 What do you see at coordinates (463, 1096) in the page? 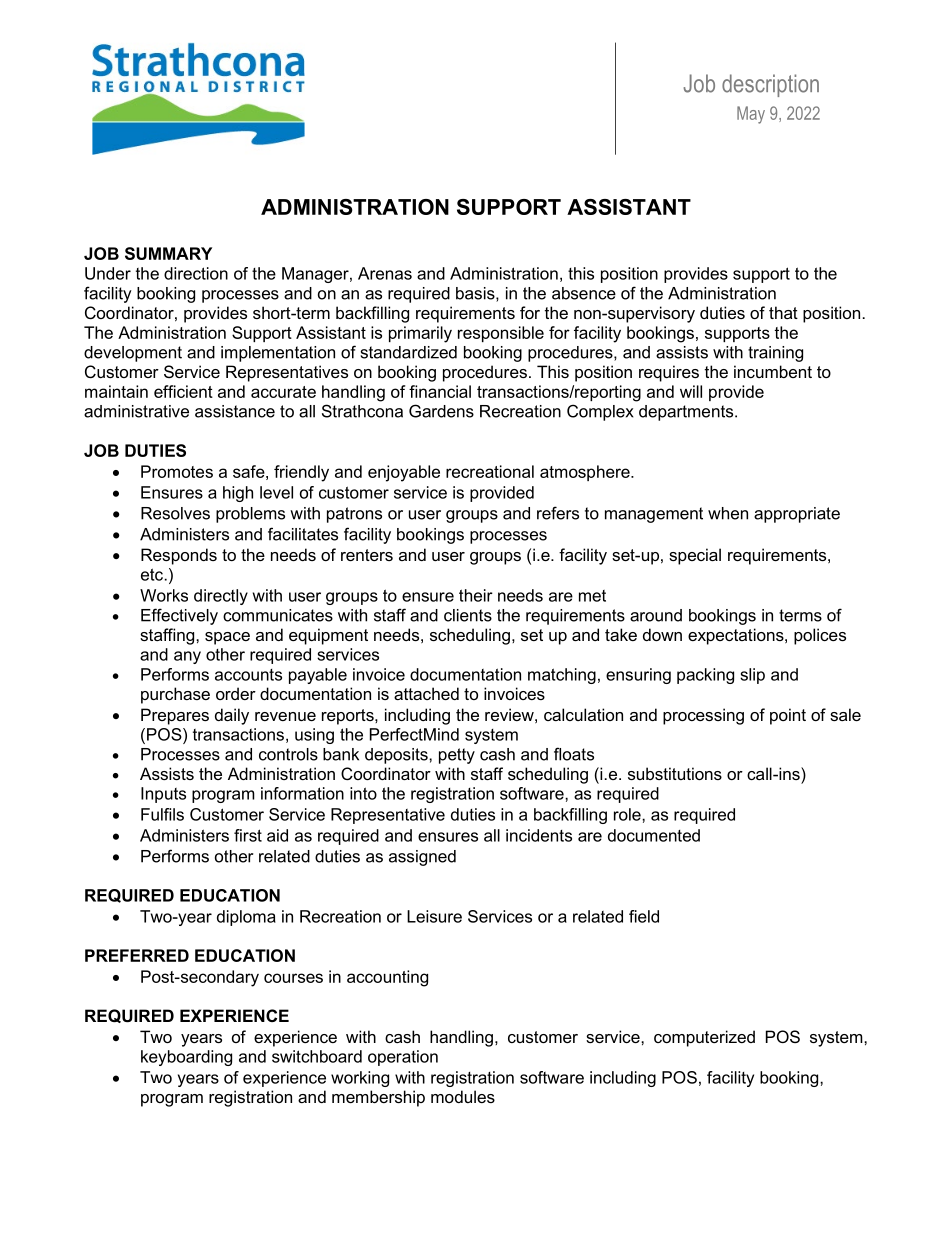
I see `modules` at bounding box center [463, 1096].
